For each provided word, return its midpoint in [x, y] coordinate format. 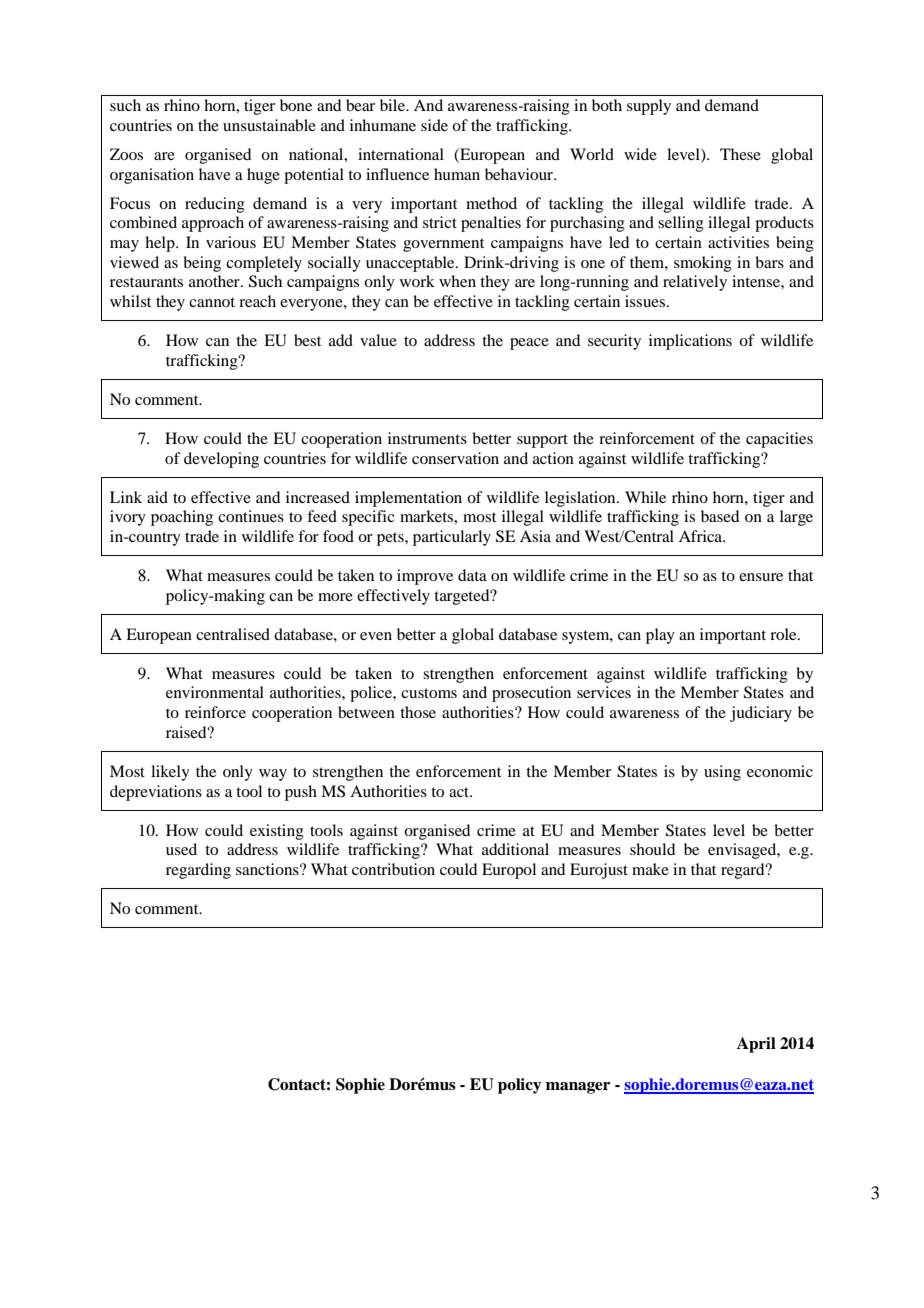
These [740, 154]
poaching [182, 518]
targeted [463, 597]
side [434, 125]
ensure [761, 577]
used [181, 849]
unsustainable [269, 125]
